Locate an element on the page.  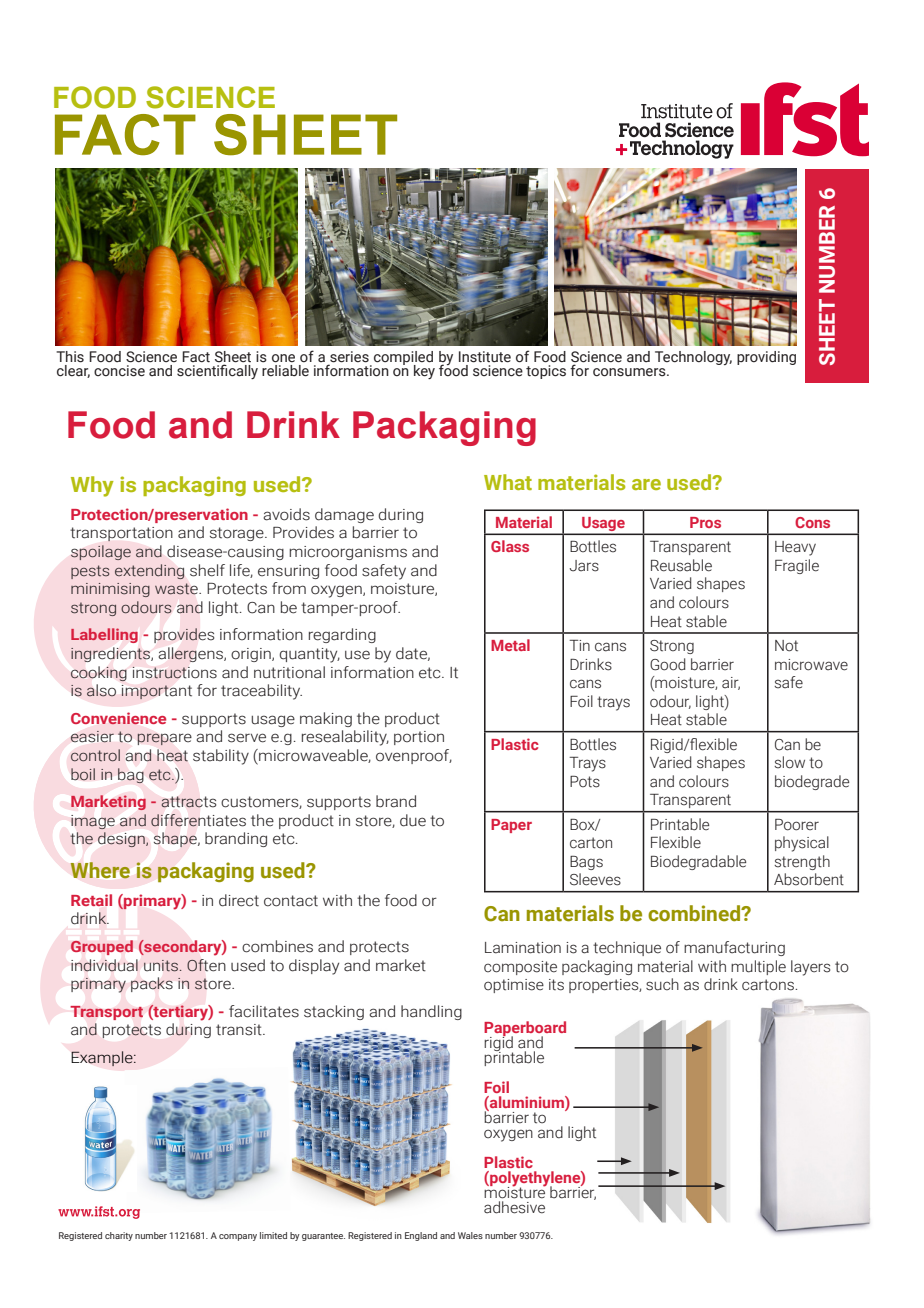
Where is located at coordinates (100, 870).
